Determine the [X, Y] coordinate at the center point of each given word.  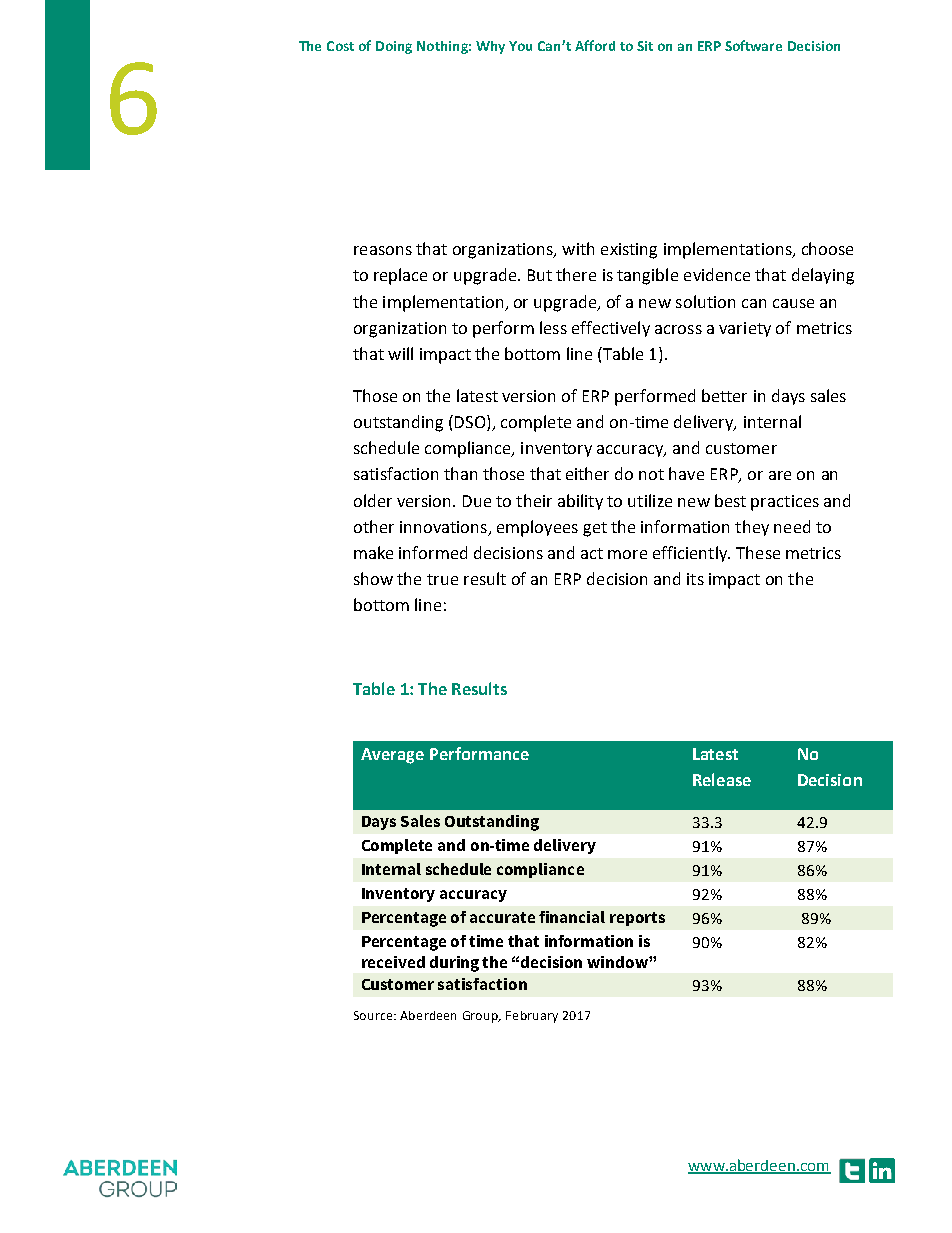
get [595, 529]
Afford [595, 45]
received [393, 962]
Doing [394, 47]
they [752, 528]
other [374, 526]
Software [753, 45]
